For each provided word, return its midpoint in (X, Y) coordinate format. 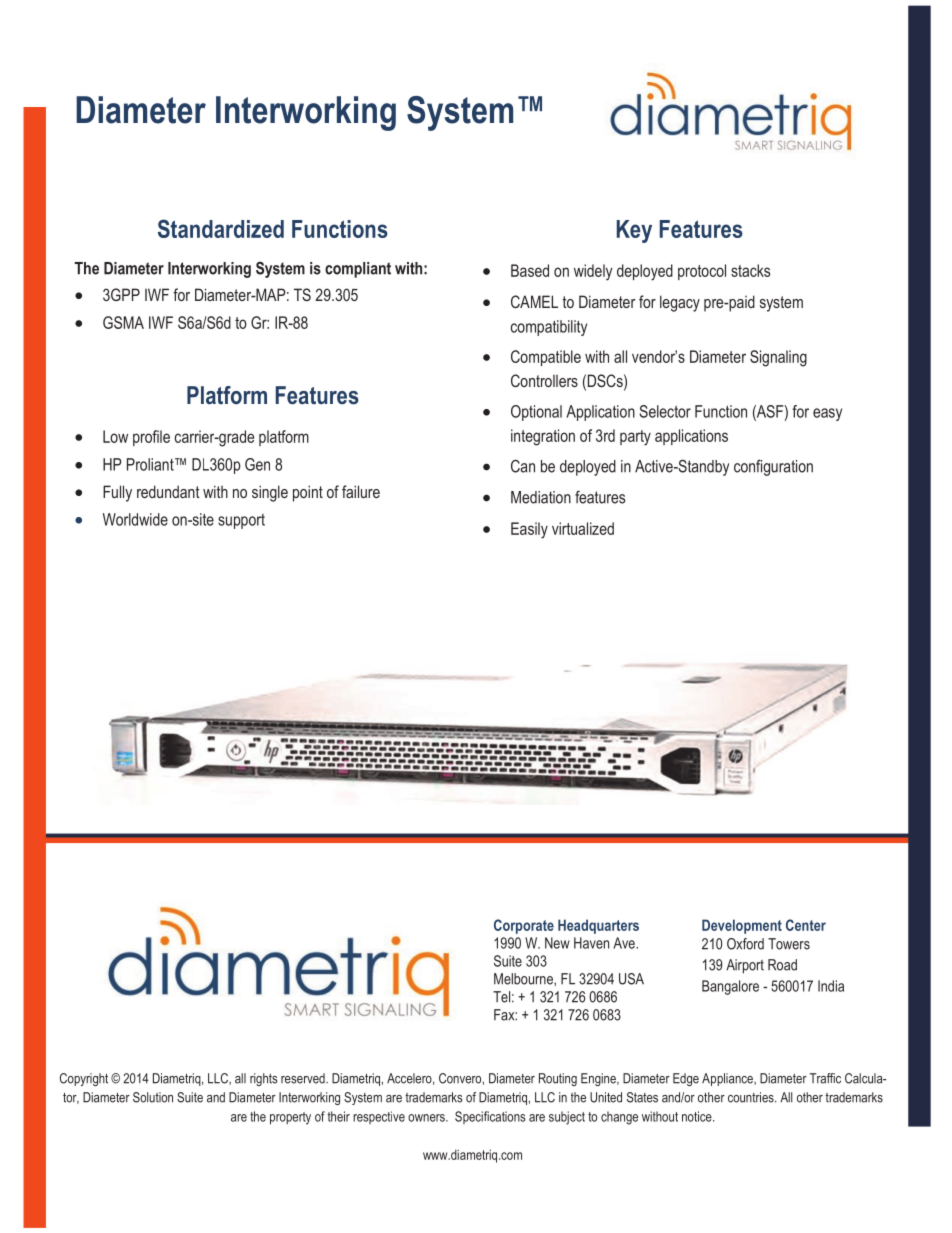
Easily (529, 530)
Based (530, 270)
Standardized (221, 228)
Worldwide (135, 519)
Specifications (490, 1117)
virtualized (583, 528)
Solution (153, 1097)
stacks (750, 270)
